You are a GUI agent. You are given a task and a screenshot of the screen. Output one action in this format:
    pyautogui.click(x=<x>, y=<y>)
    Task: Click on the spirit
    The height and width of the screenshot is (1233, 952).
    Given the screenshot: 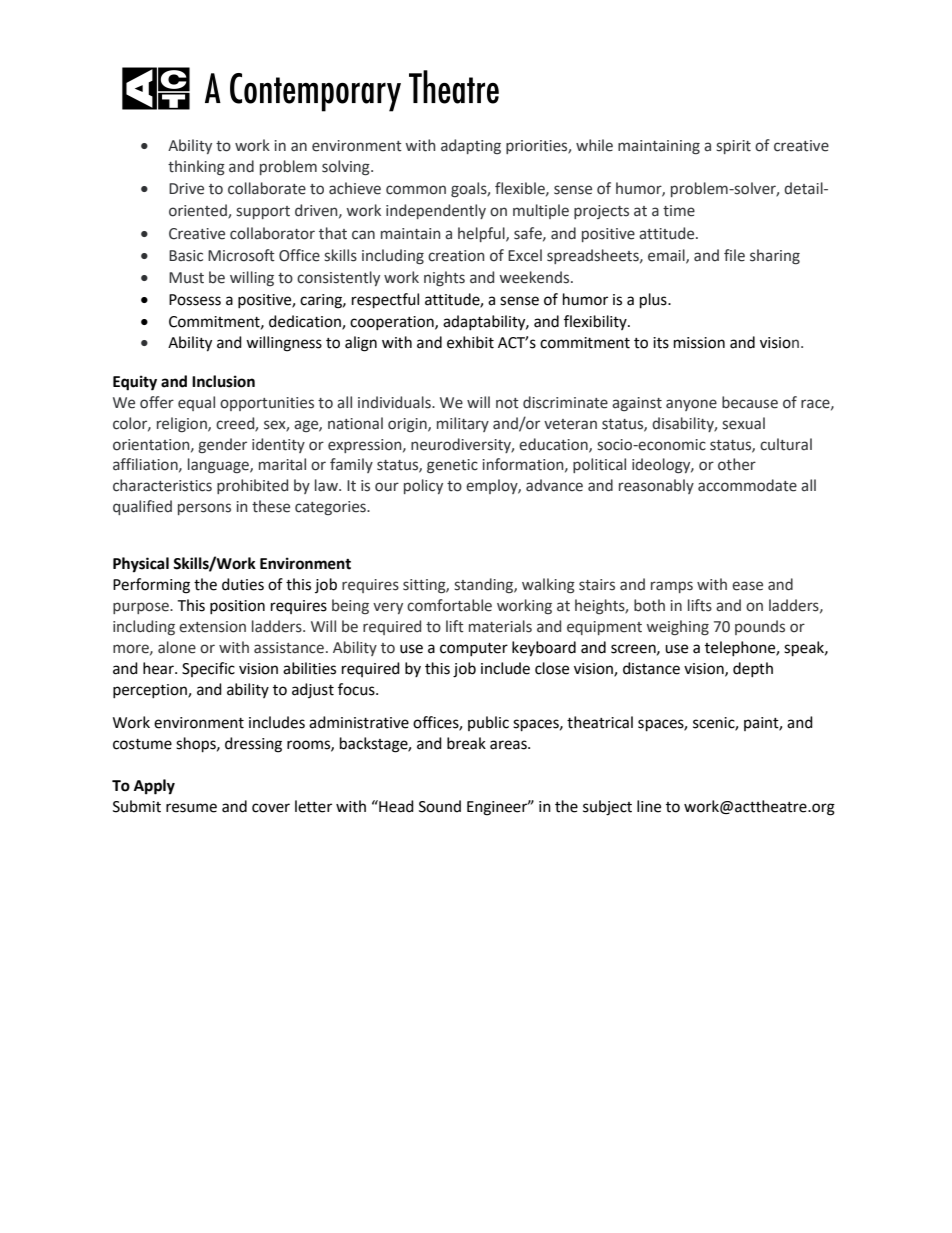 What is the action you would take?
    pyautogui.click(x=733, y=147)
